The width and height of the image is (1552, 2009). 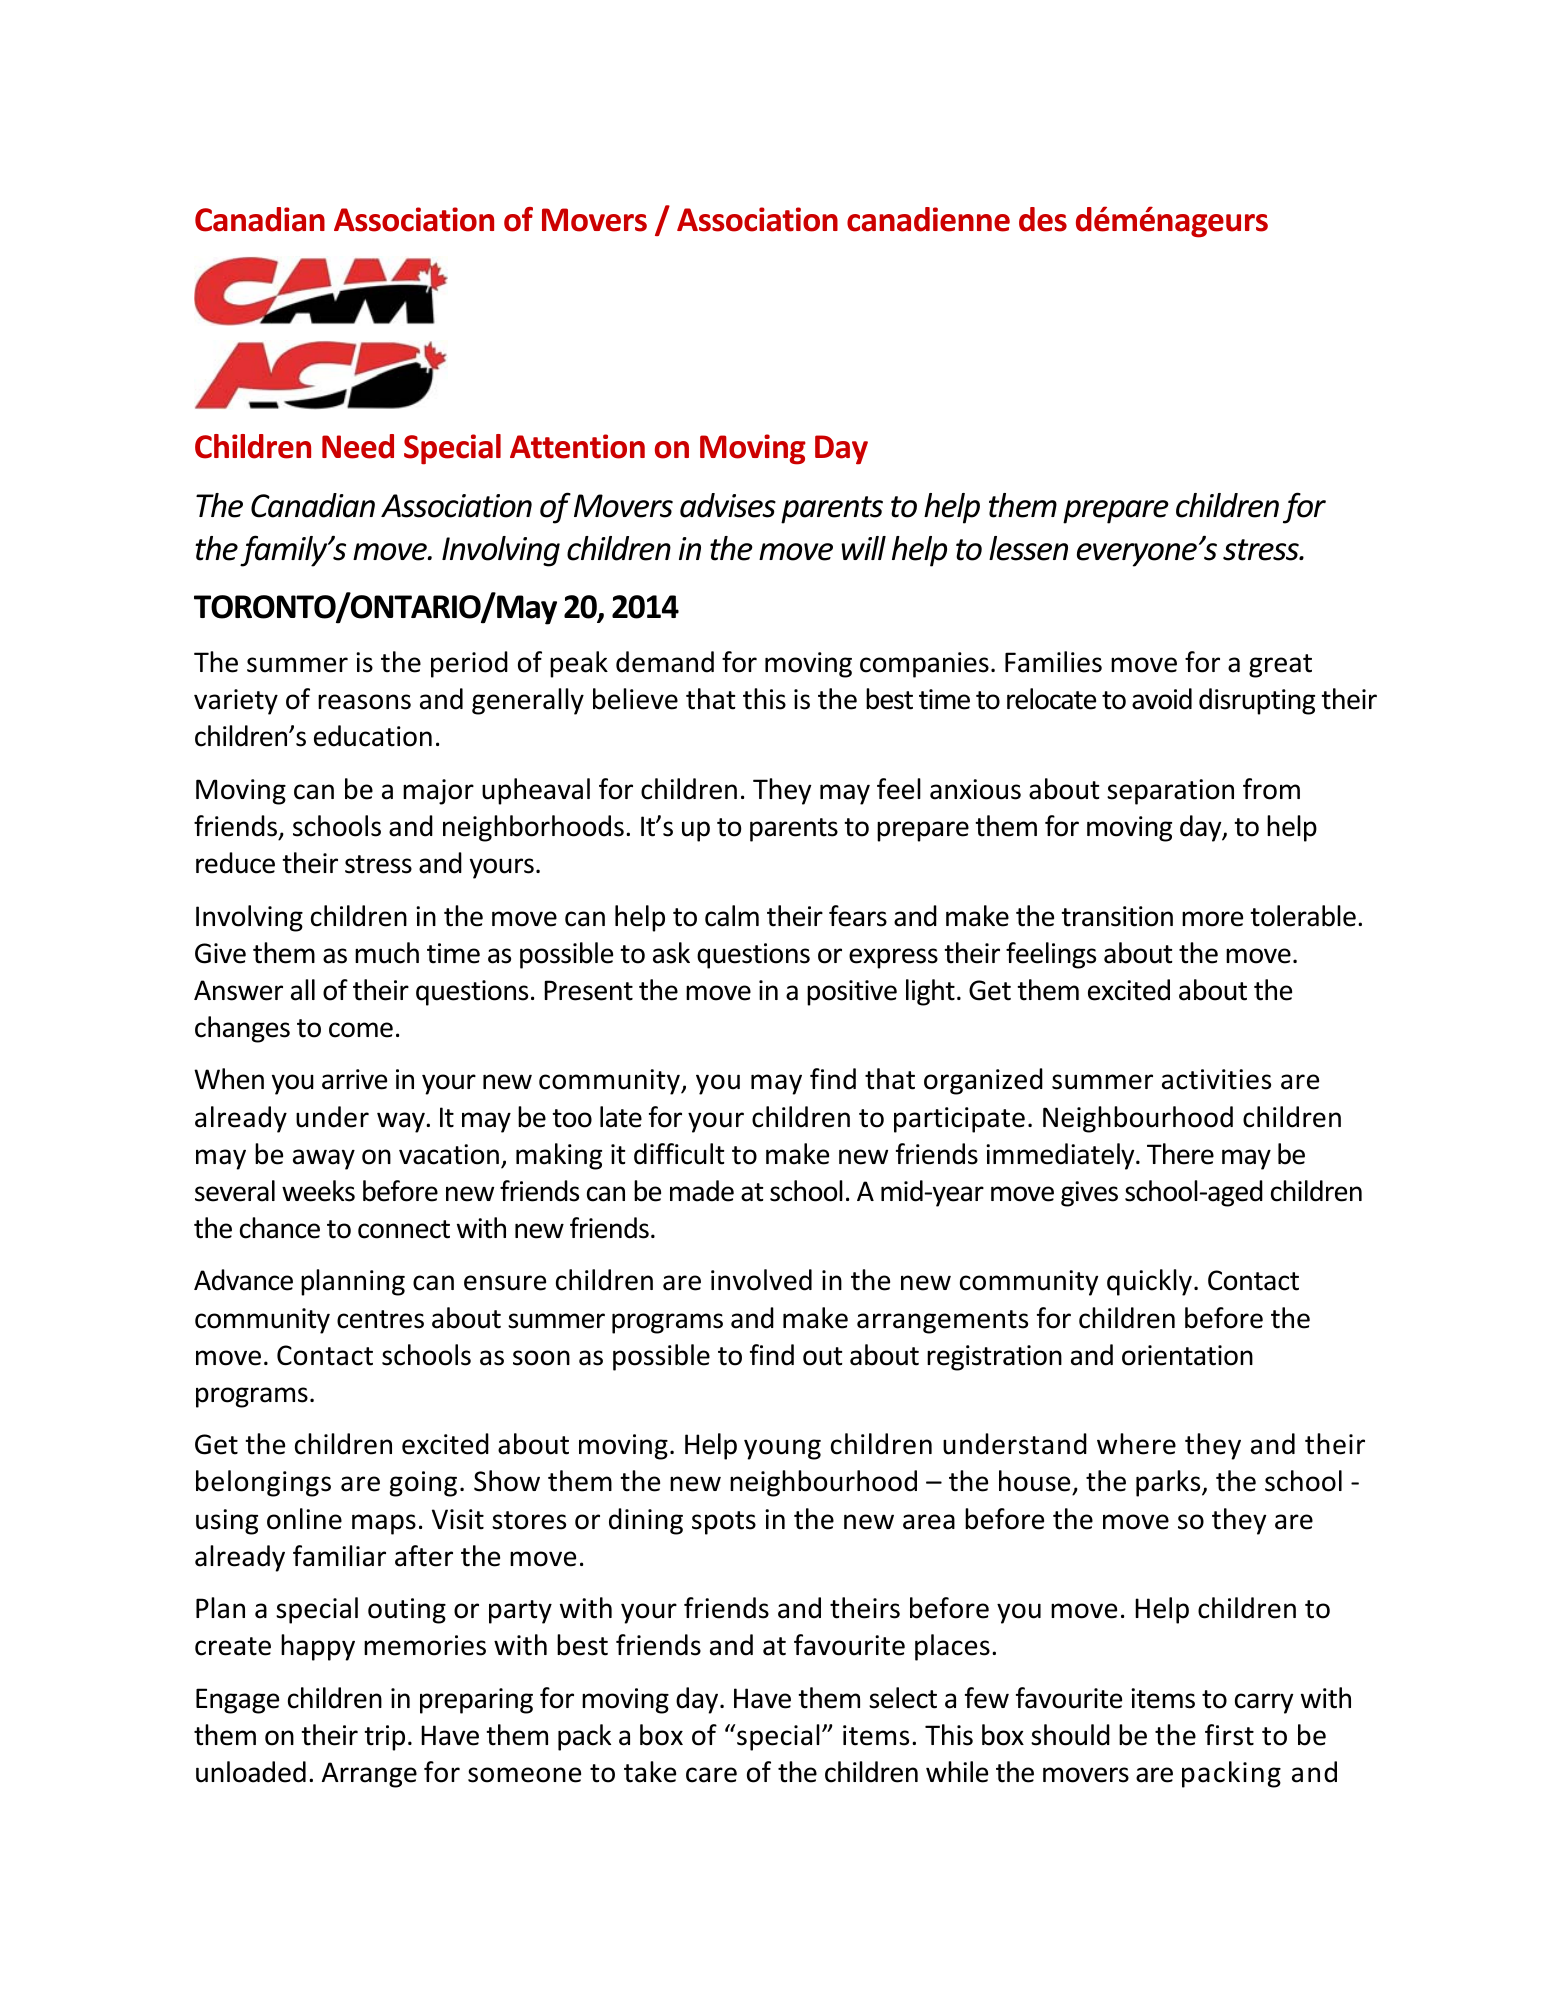 What do you see at coordinates (782, 1449) in the image?
I see `young` at bounding box center [782, 1449].
